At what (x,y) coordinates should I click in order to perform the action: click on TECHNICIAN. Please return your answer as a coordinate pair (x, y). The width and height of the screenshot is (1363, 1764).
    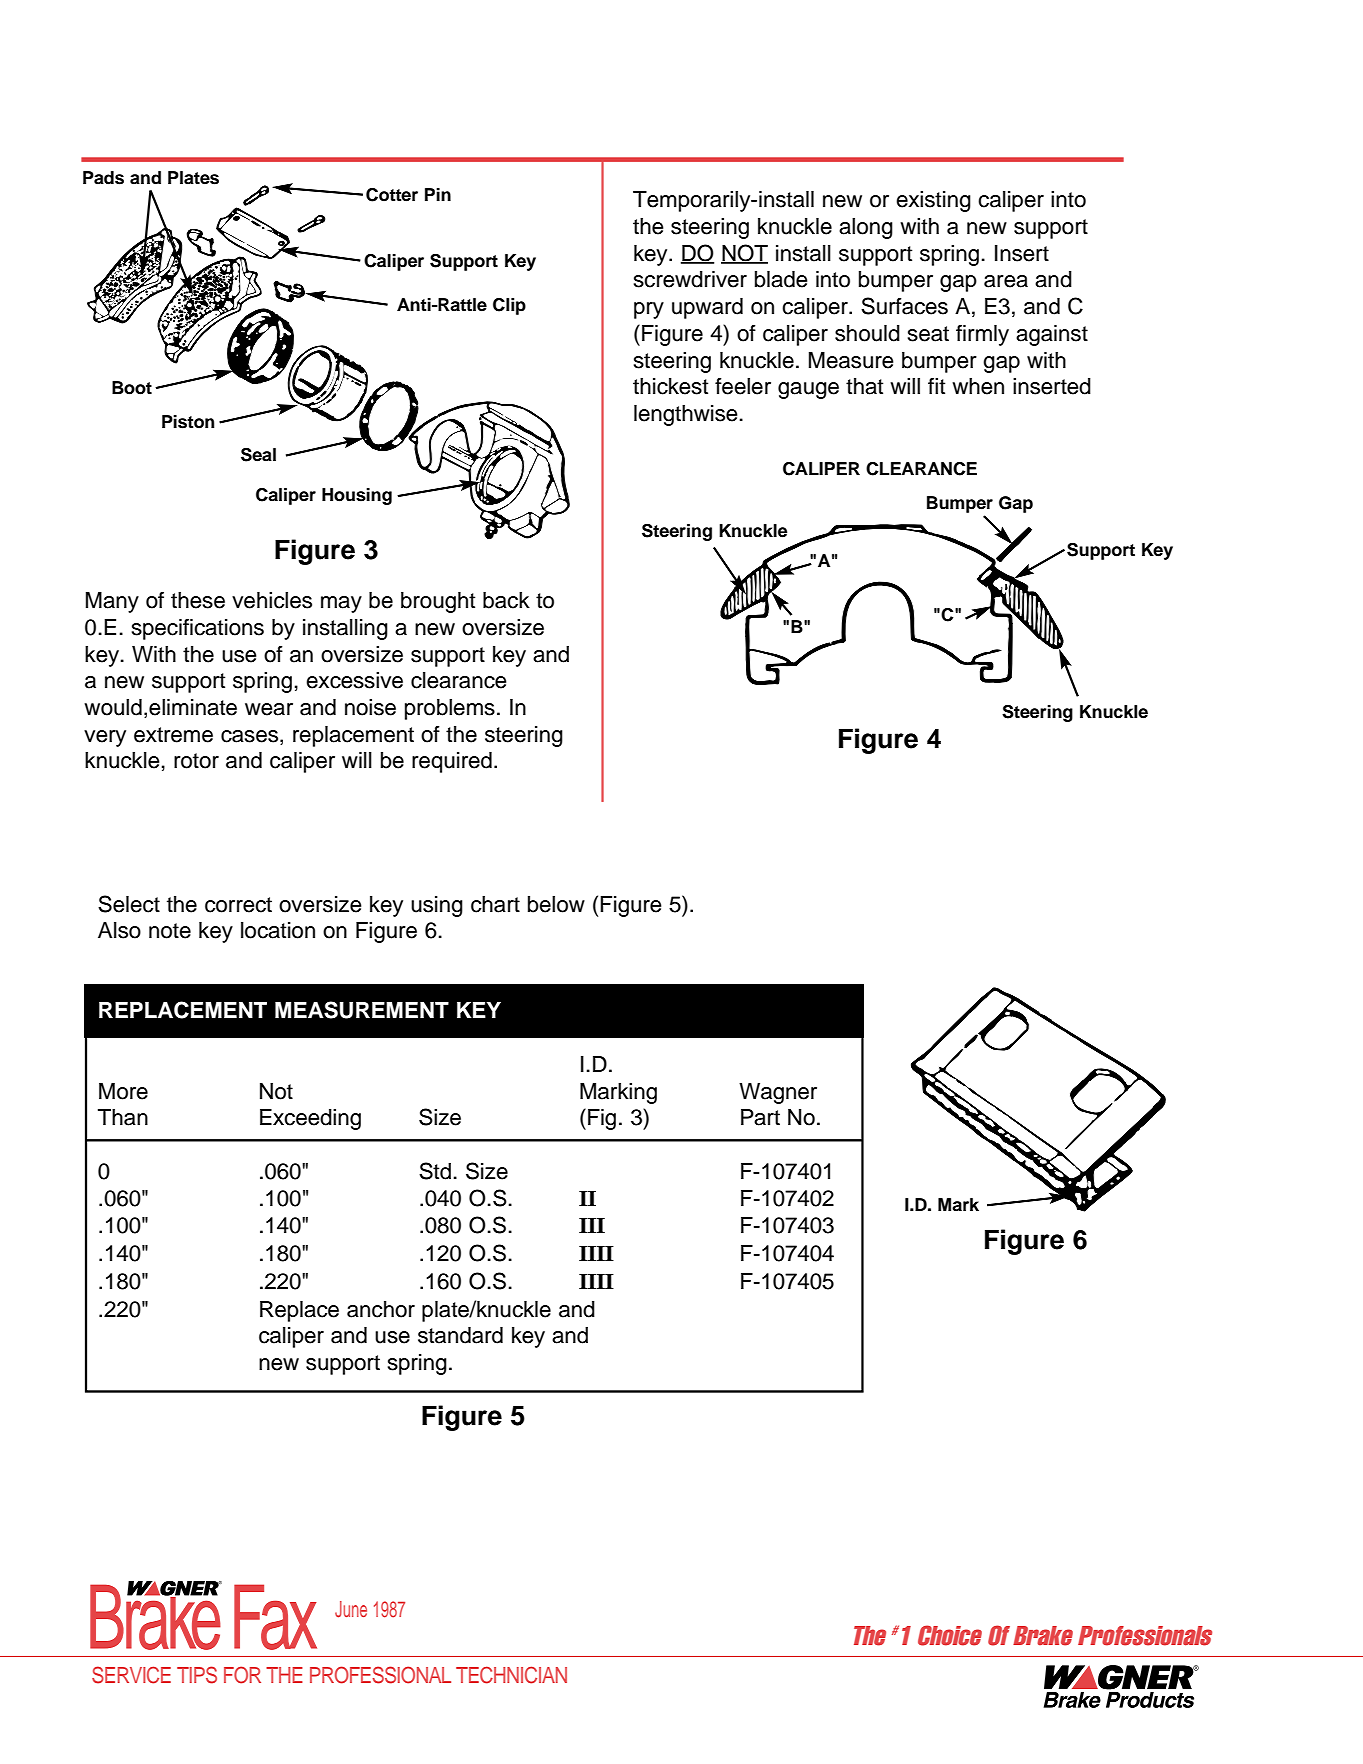
    Looking at the image, I should click on (511, 1675).
